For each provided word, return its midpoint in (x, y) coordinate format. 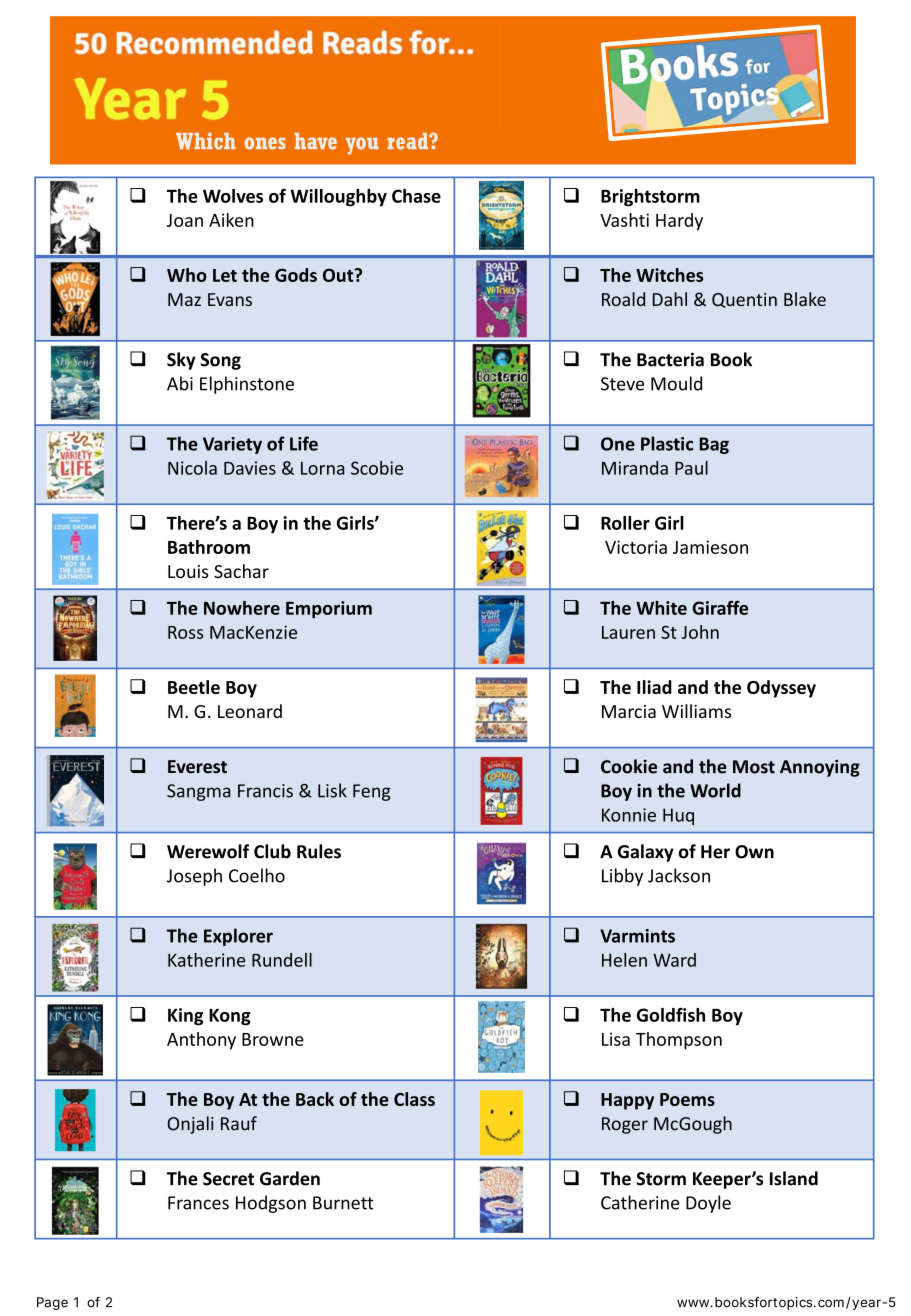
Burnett (343, 1203)
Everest (197, 766)
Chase (416, 196)
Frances (198, 1203)
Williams (696, 711)
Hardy (679, 222)
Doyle (708, 1204)
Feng (372, 792)
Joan (185, 220)
